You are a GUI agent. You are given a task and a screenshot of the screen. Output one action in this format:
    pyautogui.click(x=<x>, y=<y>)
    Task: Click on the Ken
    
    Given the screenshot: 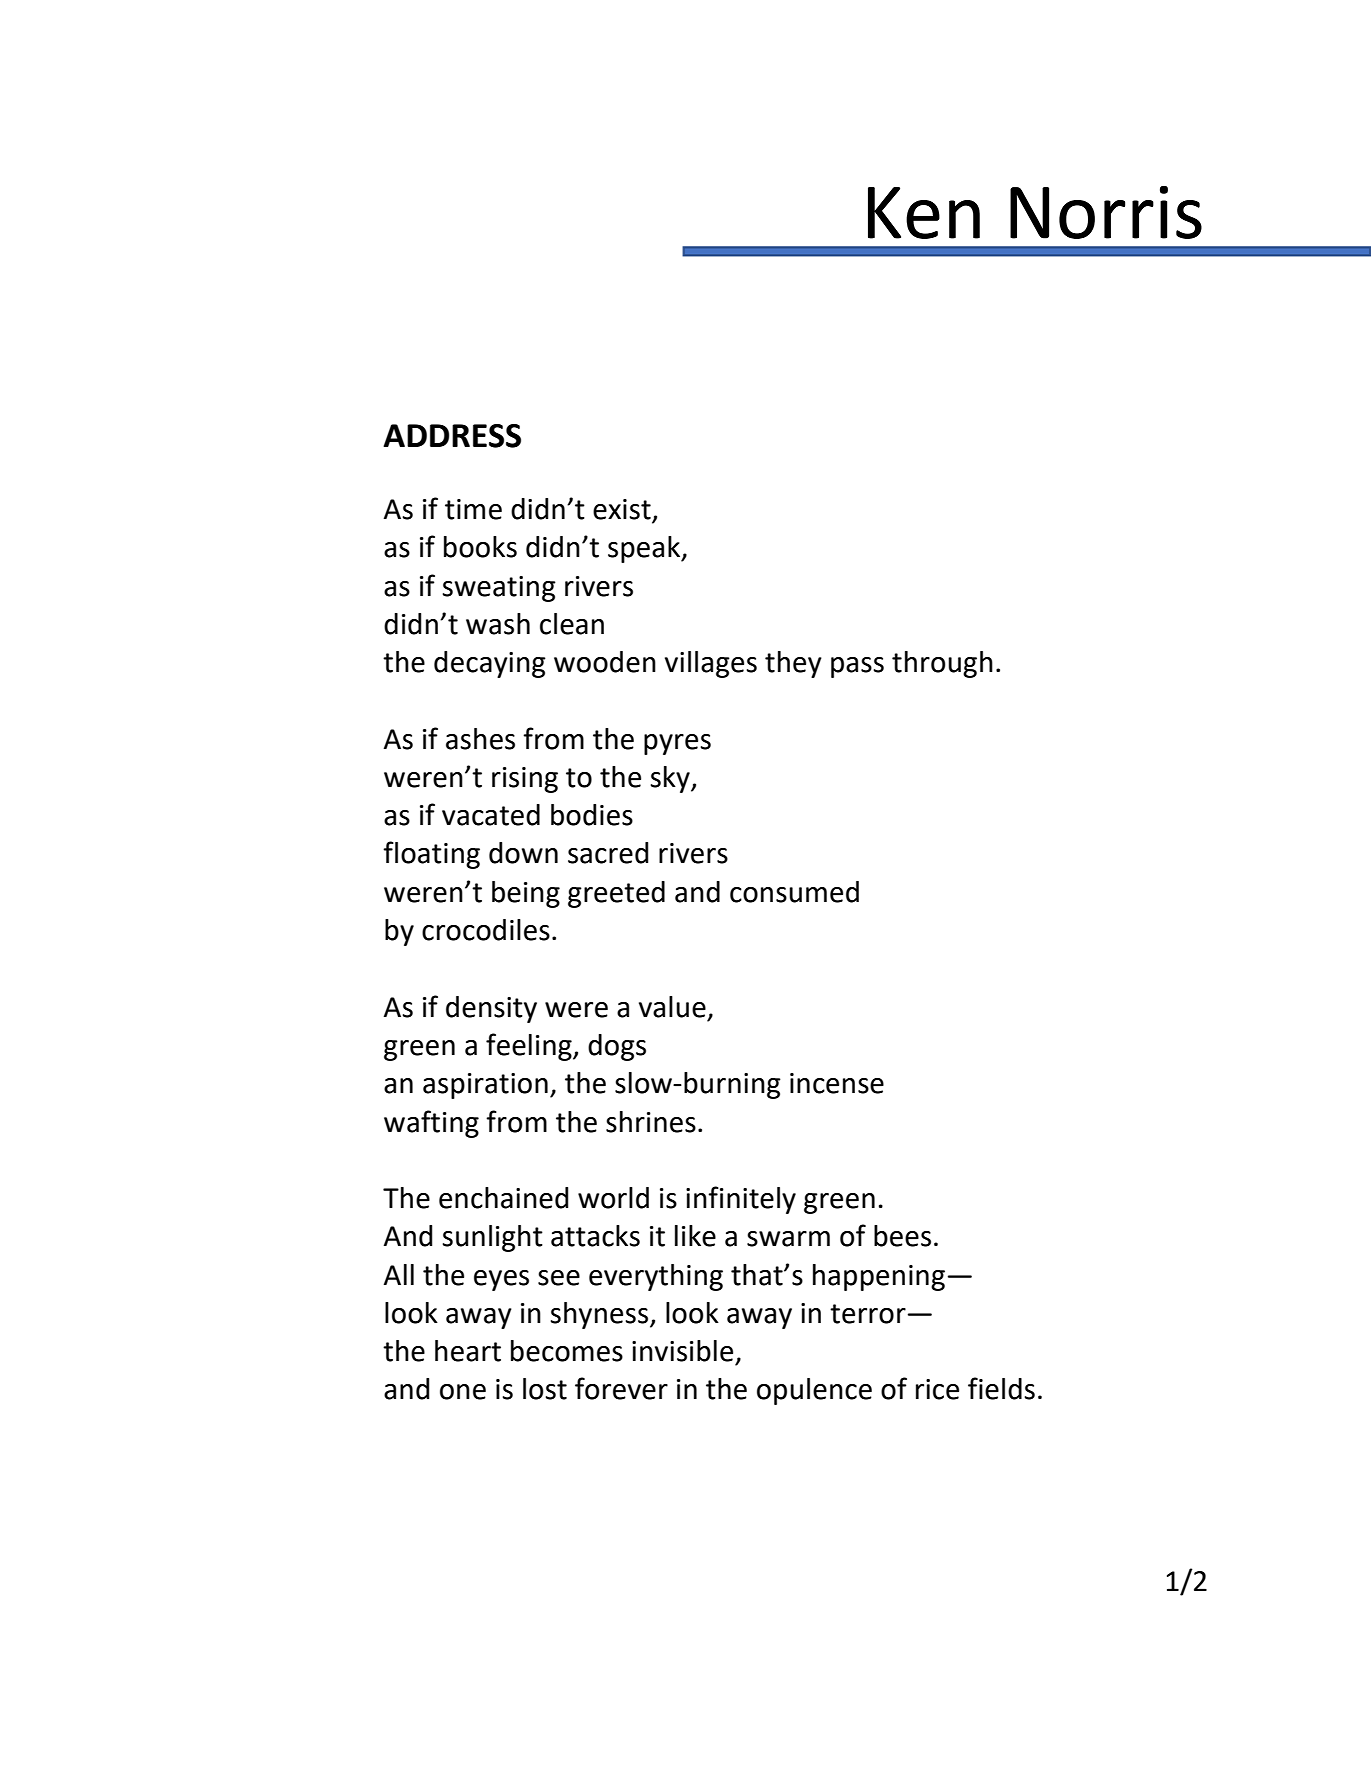 What is the action you would take?
    pyautogui.click(x=924, y=213)
